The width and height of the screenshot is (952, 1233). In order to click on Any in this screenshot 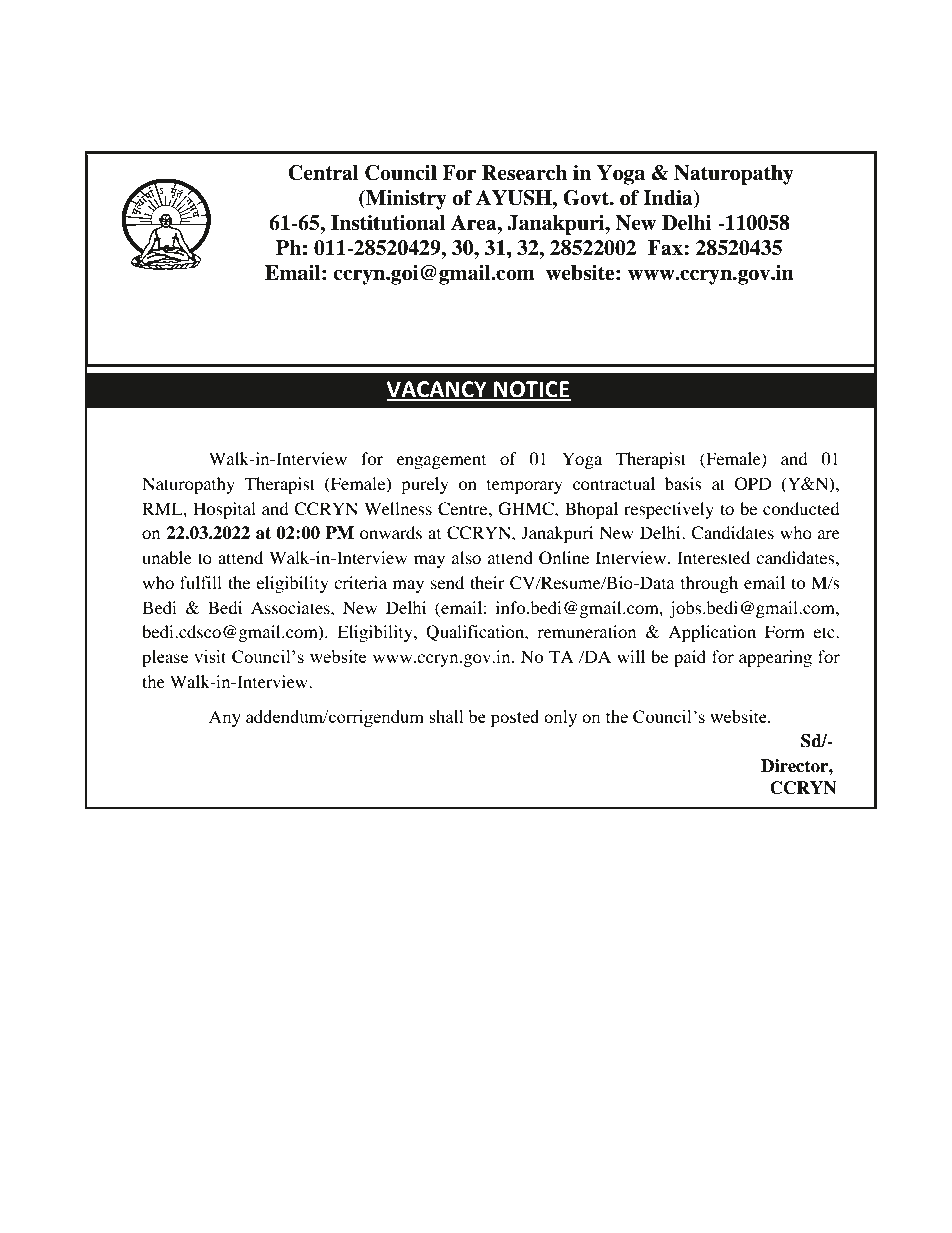, I will do `click(225, 718)`.
